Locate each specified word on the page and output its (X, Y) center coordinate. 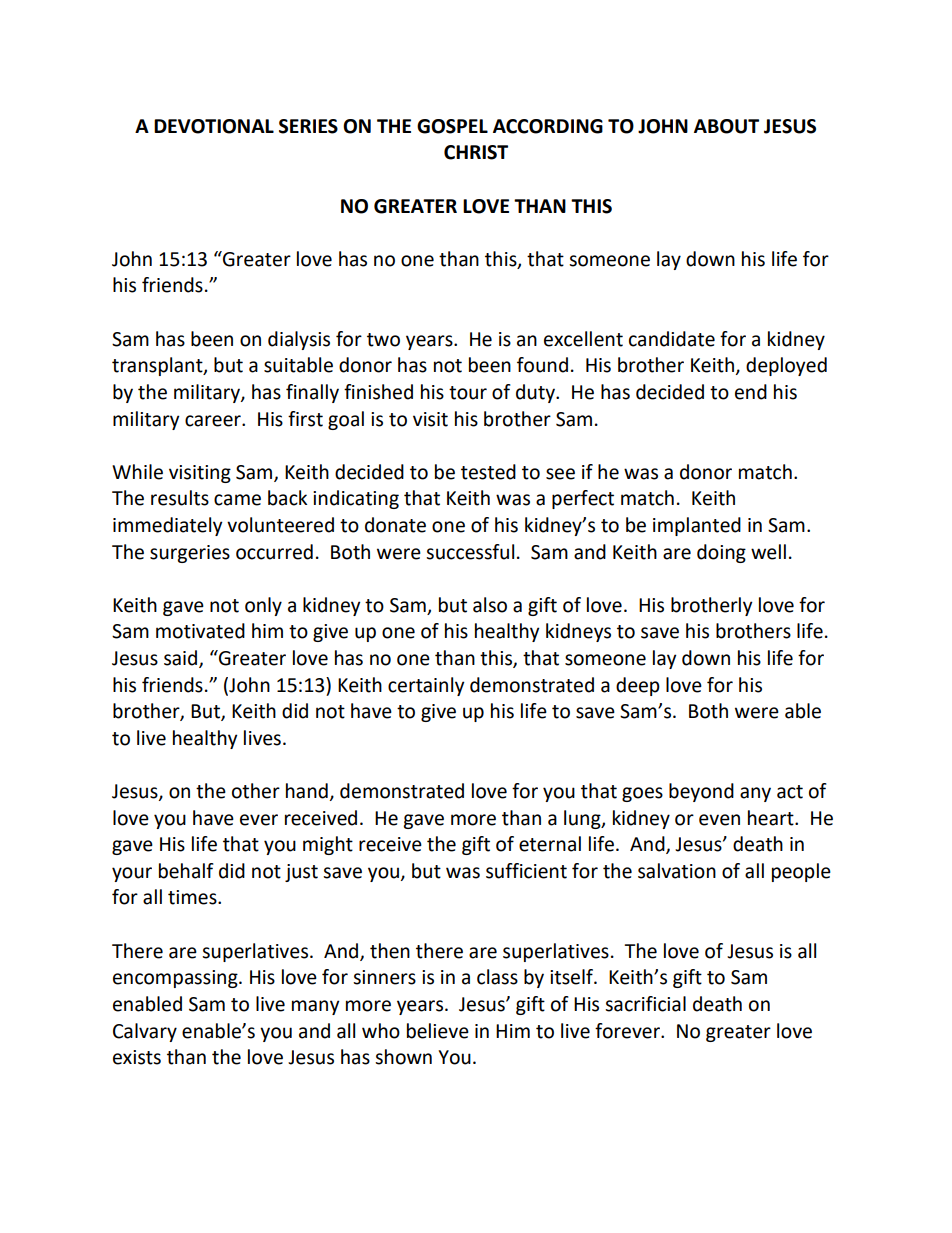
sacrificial (645, 1004)
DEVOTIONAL (214, 126)
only (263, 606)
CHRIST (476, 152)
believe (438, 1031)
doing (721, 553)
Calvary (145, 1032)
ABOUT (726, 126)
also (490, 605)
